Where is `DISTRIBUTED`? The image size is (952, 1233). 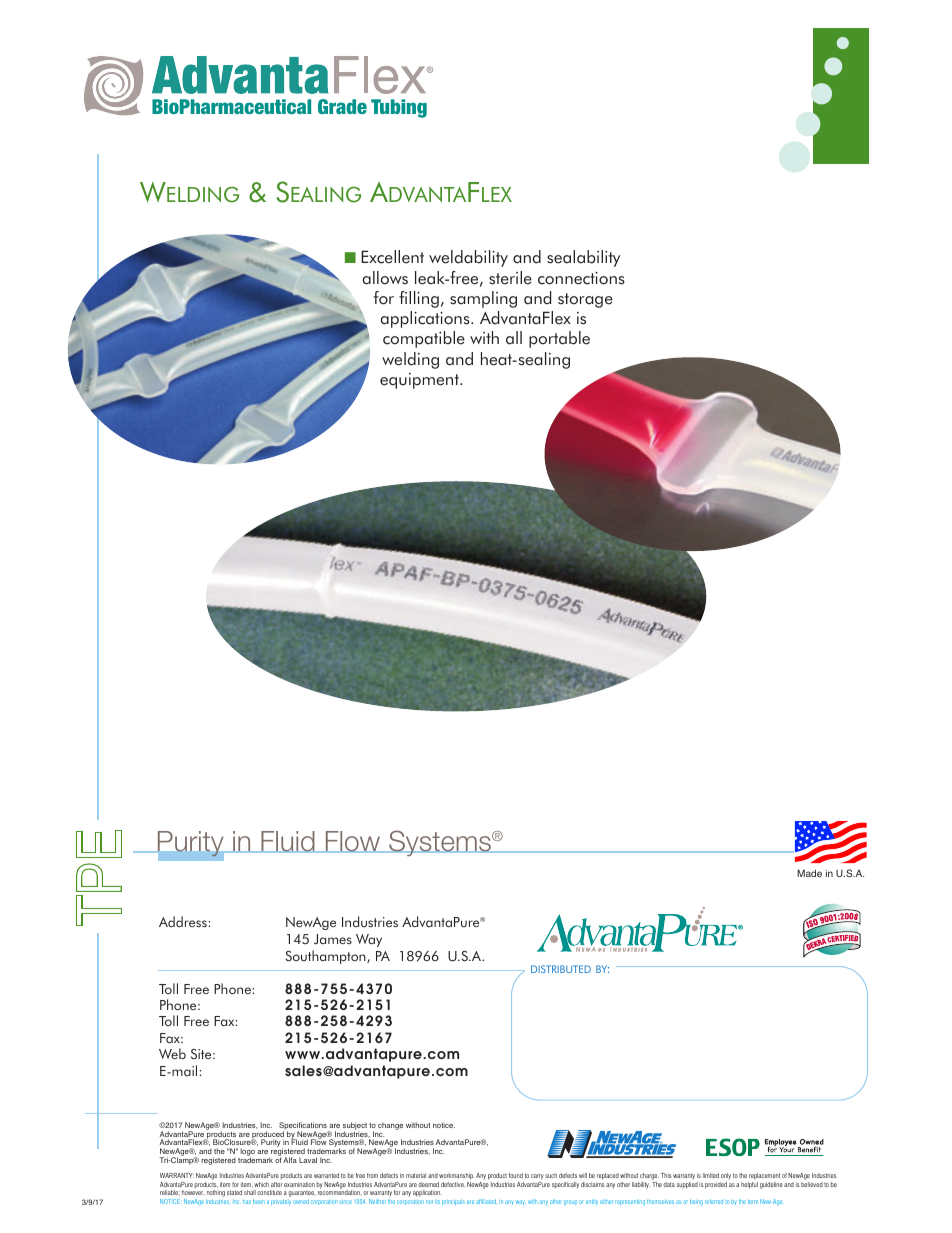 DISTRIBUTED is located at coordinates (561, 969).
